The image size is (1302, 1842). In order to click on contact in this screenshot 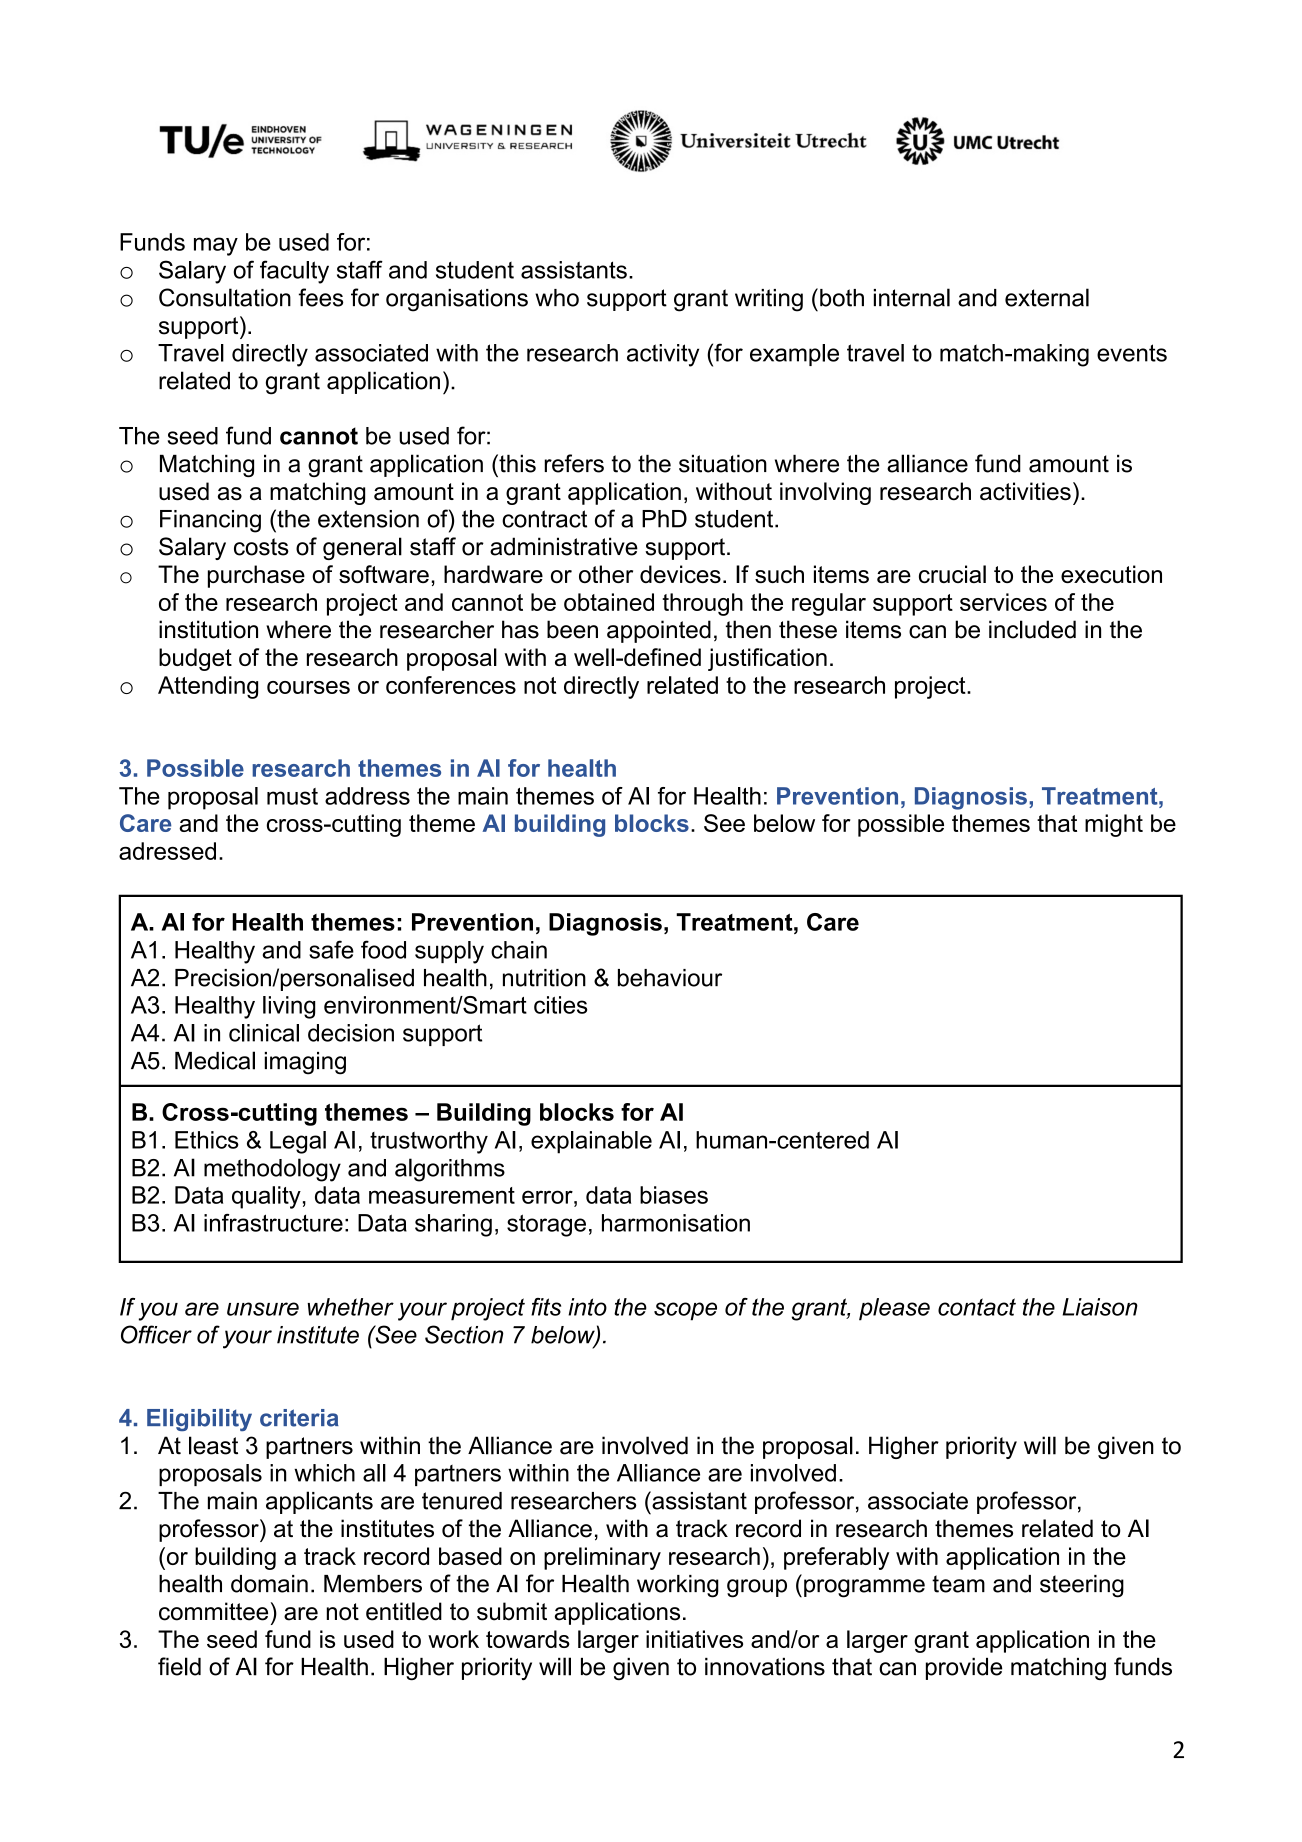, I will do `click(977, 1307)`.
